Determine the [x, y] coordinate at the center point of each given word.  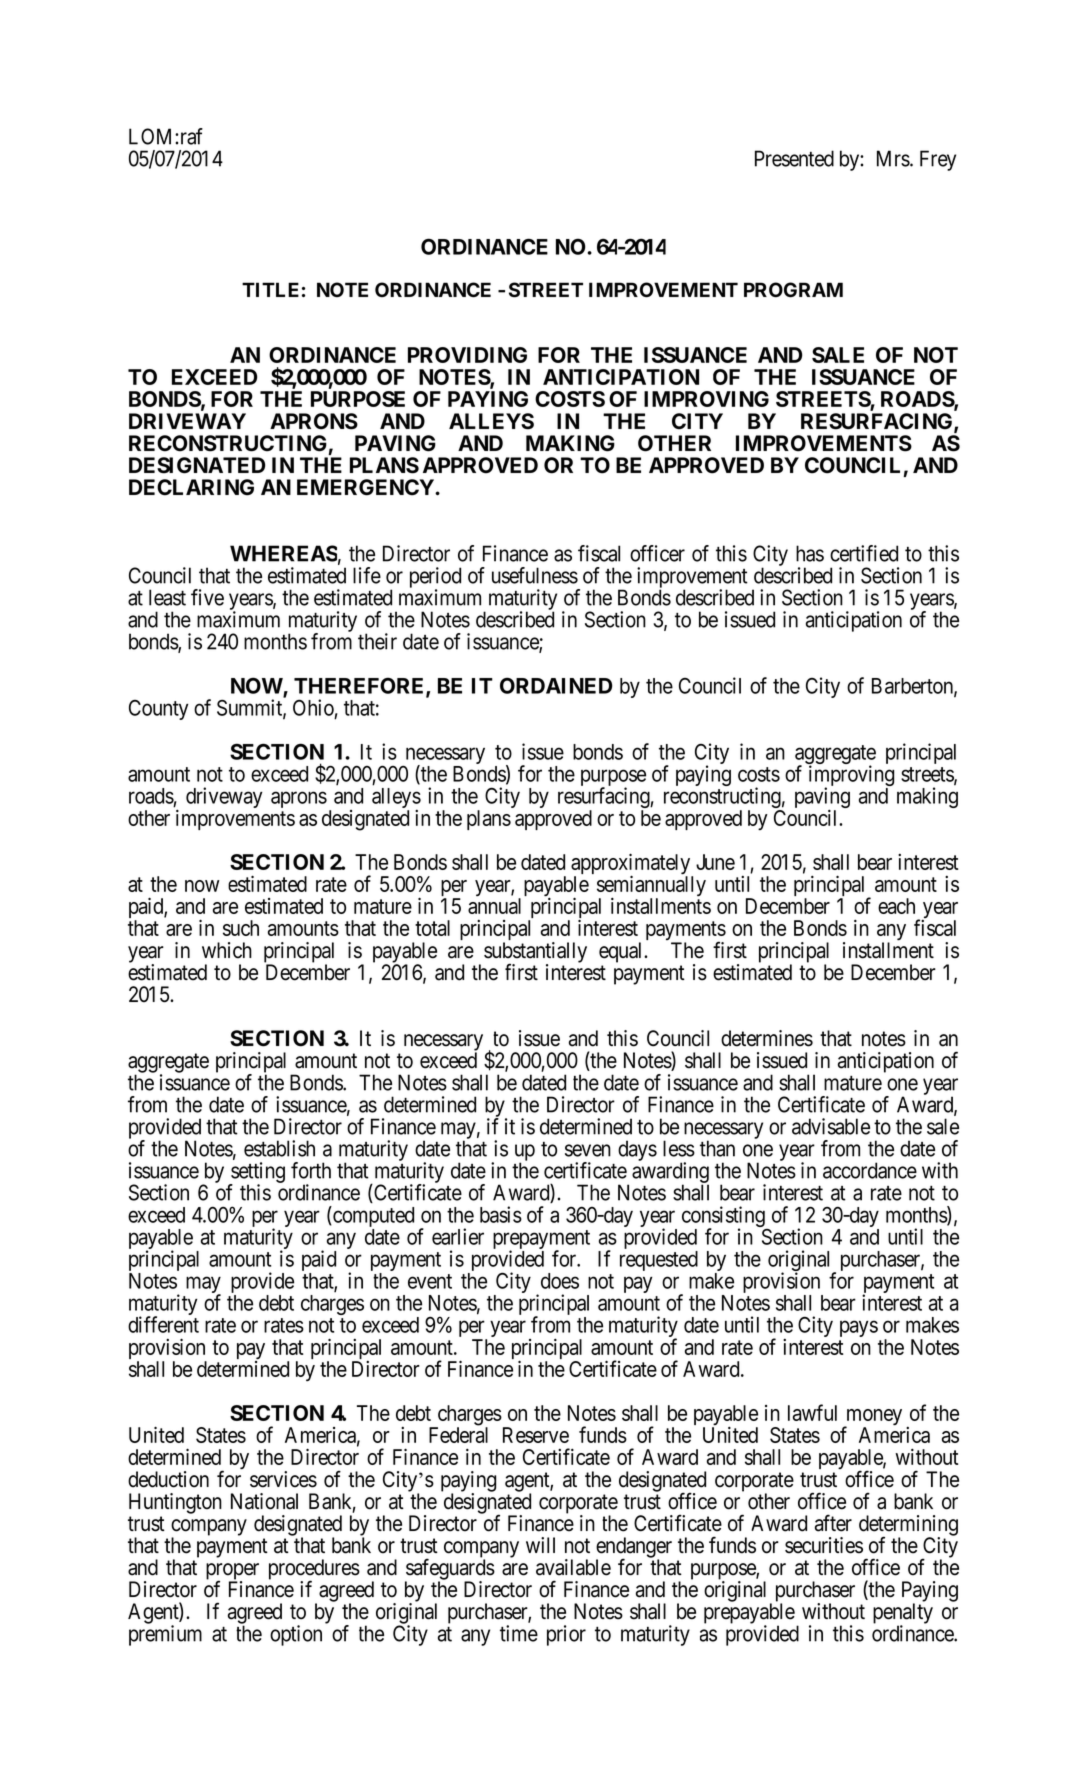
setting [257, 1174]
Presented [794, 158]
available [573, 1567]
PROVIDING [467, 355]
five [207, 597]
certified [864, 553]
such [241, 928]
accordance [870, 1170]
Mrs [894, 158]
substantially [535, 953]
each [896, 906]
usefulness [535, 575]
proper [232, 1572]
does [560, 1281]
